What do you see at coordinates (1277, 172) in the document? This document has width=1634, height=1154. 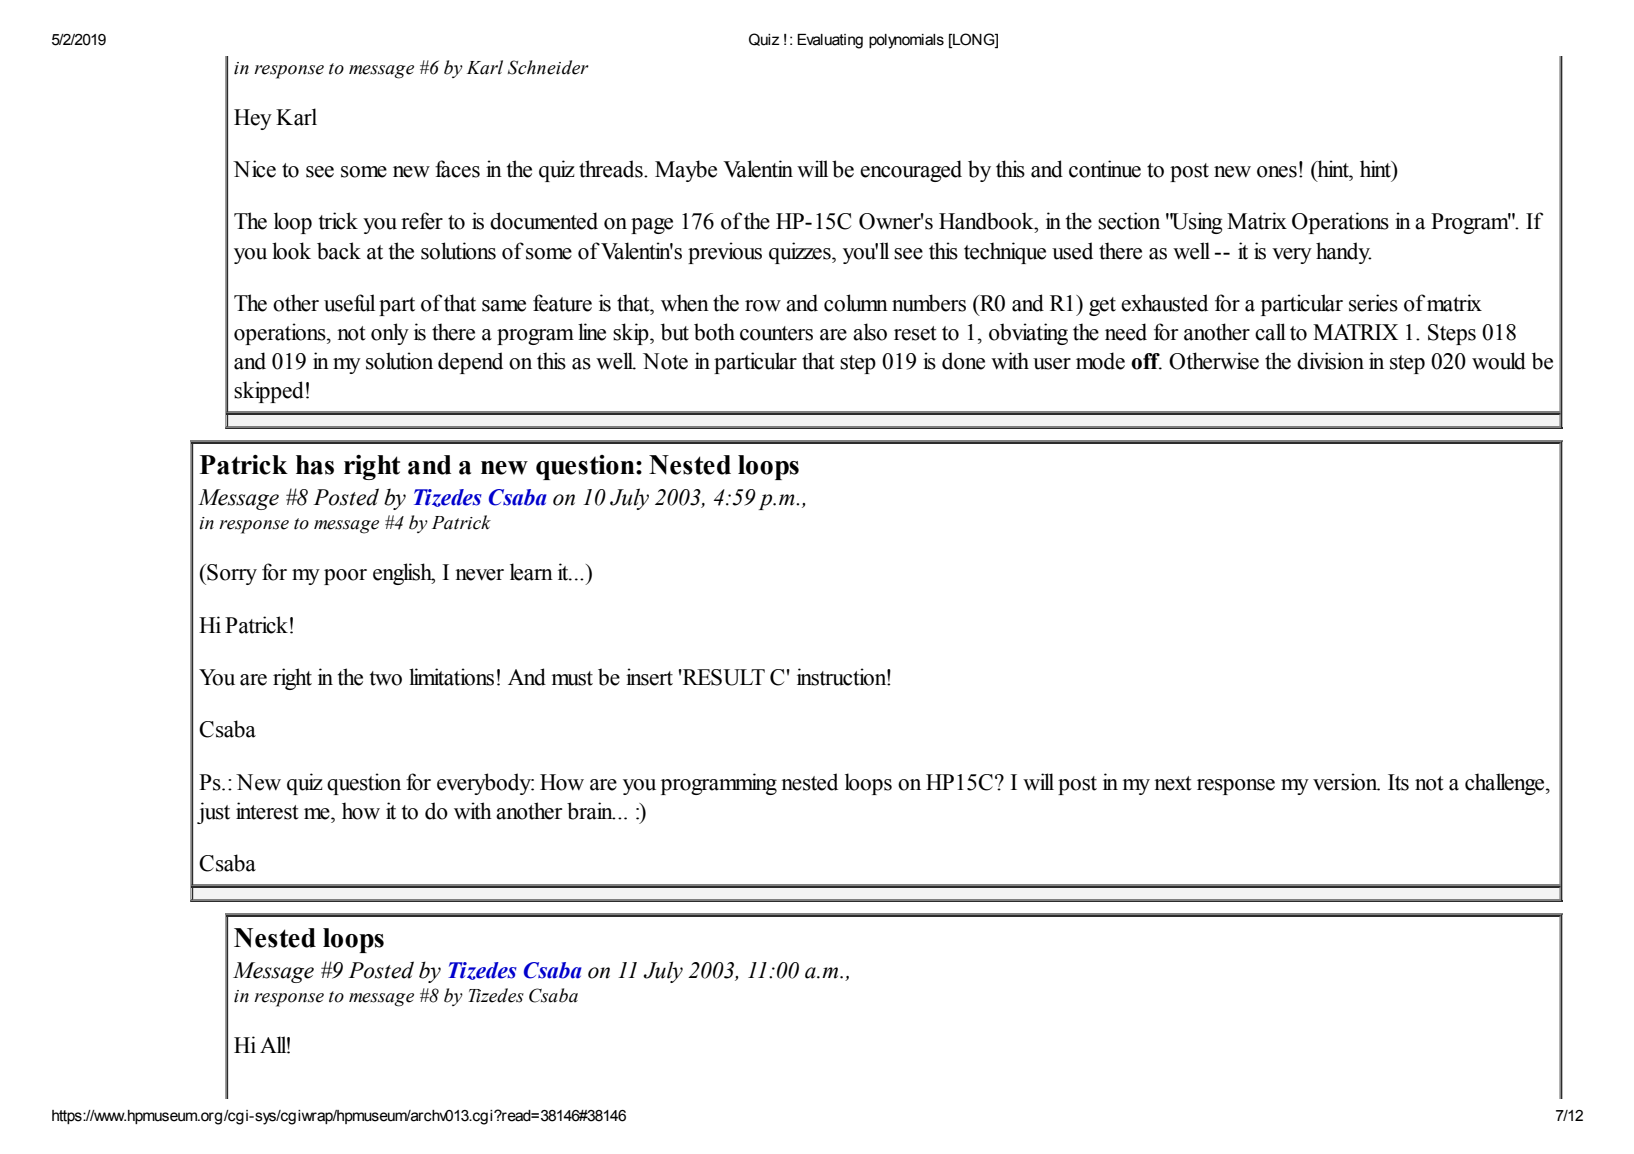 I see `ones` at bounding box center [1277, 172].
